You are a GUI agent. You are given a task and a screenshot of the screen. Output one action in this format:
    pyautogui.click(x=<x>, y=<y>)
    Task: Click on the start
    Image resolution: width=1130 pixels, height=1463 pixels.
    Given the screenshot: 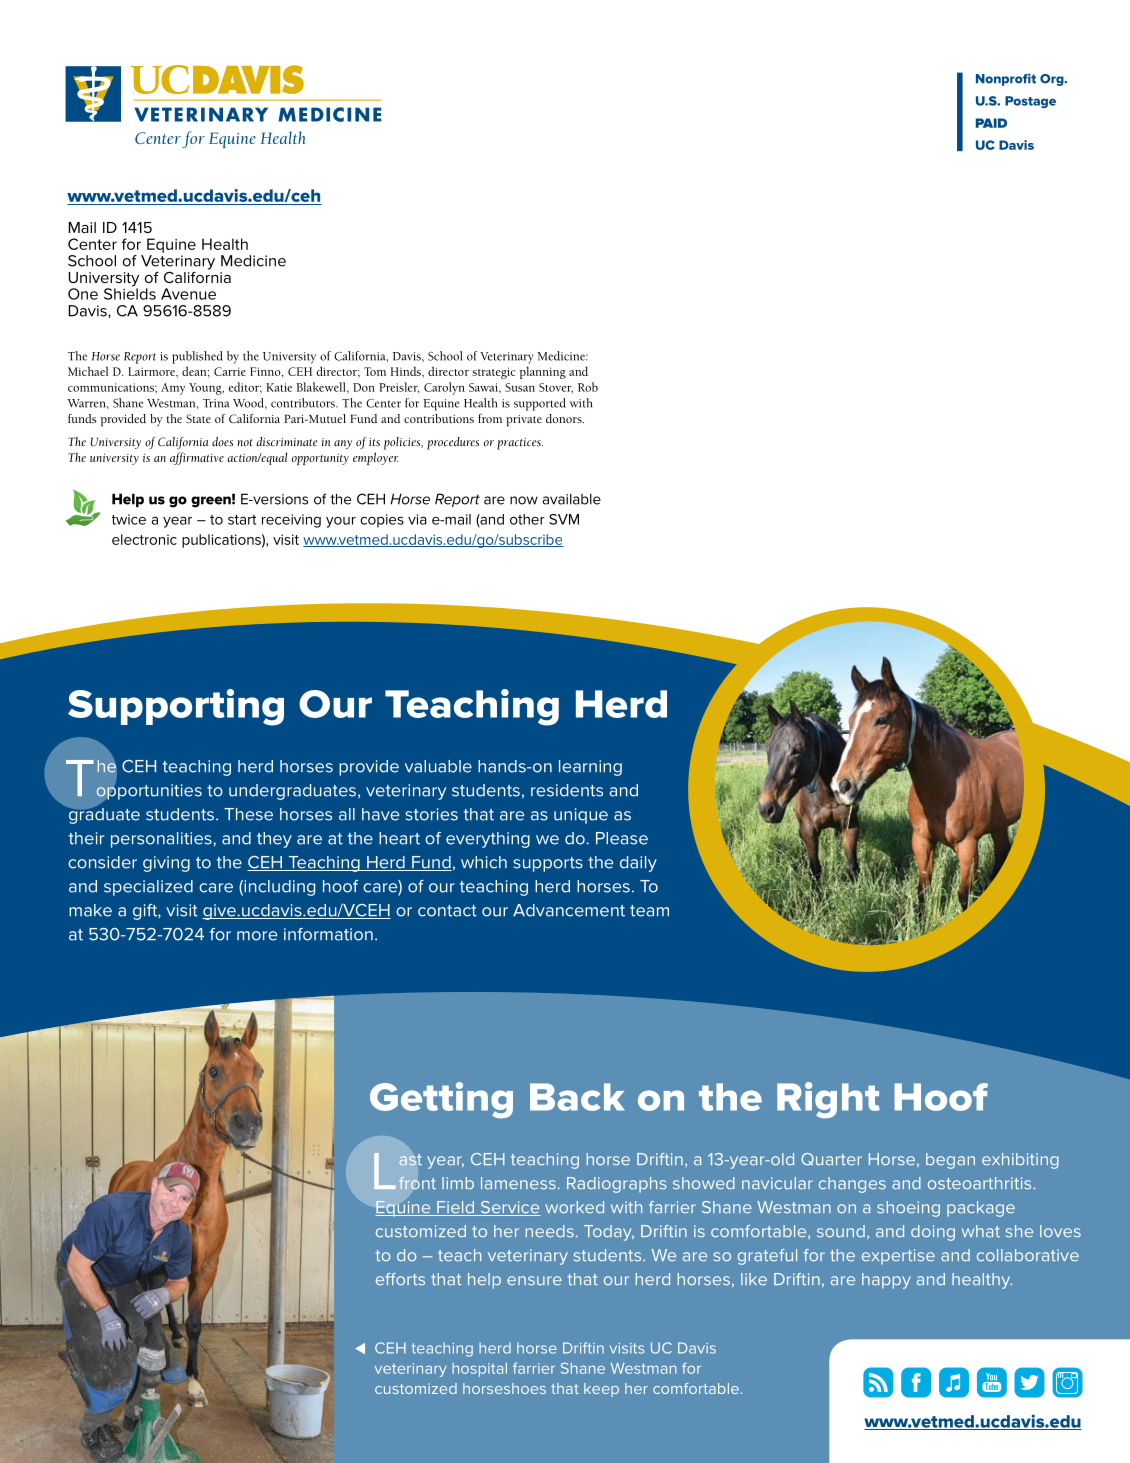 What is the action you would take?
    pyautogui.click(x=242, y=520)
